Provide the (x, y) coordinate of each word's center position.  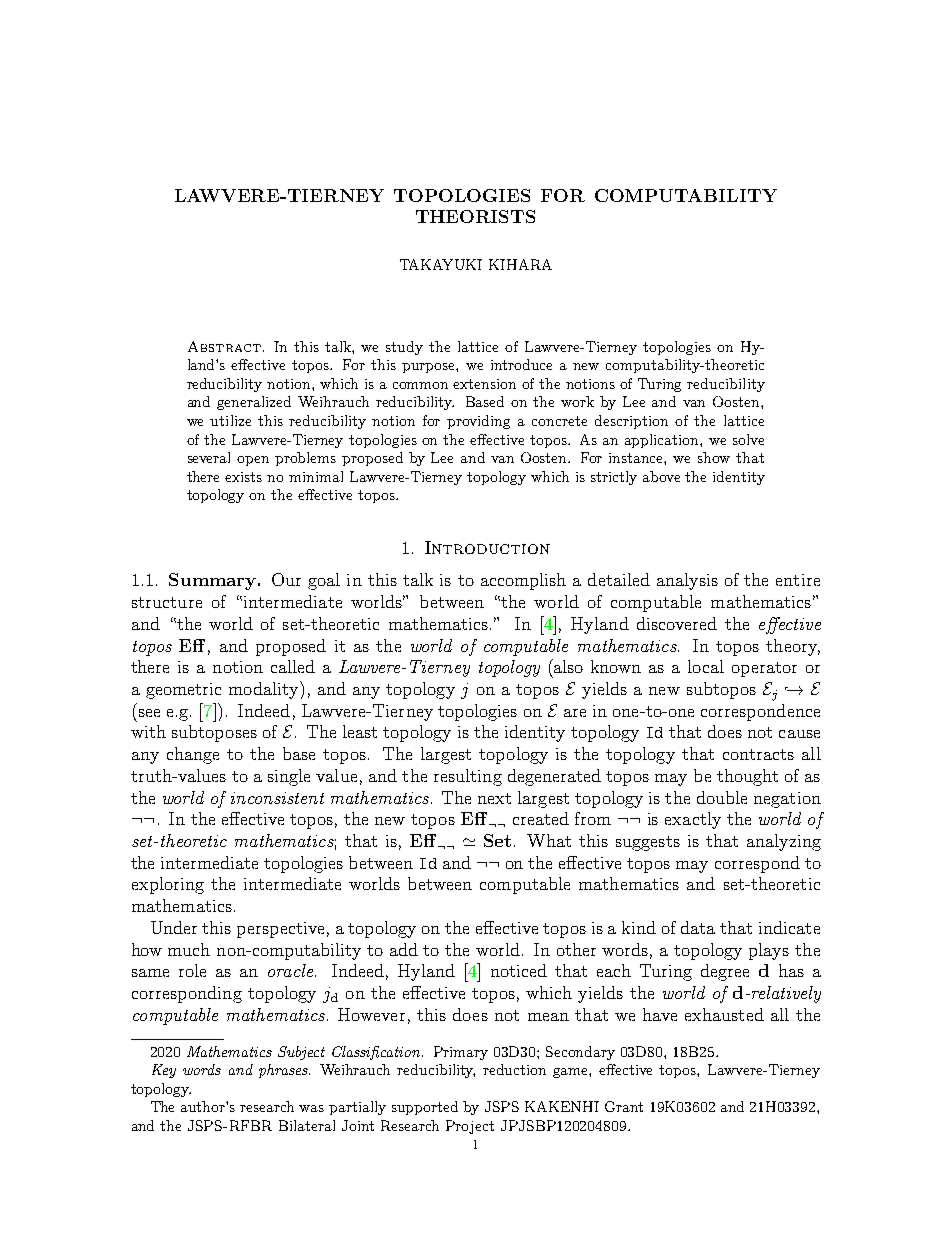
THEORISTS (475, 216)
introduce (521, 364)
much (189, 949)
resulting (468, 777)
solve (748, 439)
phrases (284, 1071)
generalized (254, 403)
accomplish (523, 581)
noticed (519, 970)
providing (478, 422)
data (698, 927)
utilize (230, 420)
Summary (212, 581)
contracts (758, 754)
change (193, 755)
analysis (687, 581)
